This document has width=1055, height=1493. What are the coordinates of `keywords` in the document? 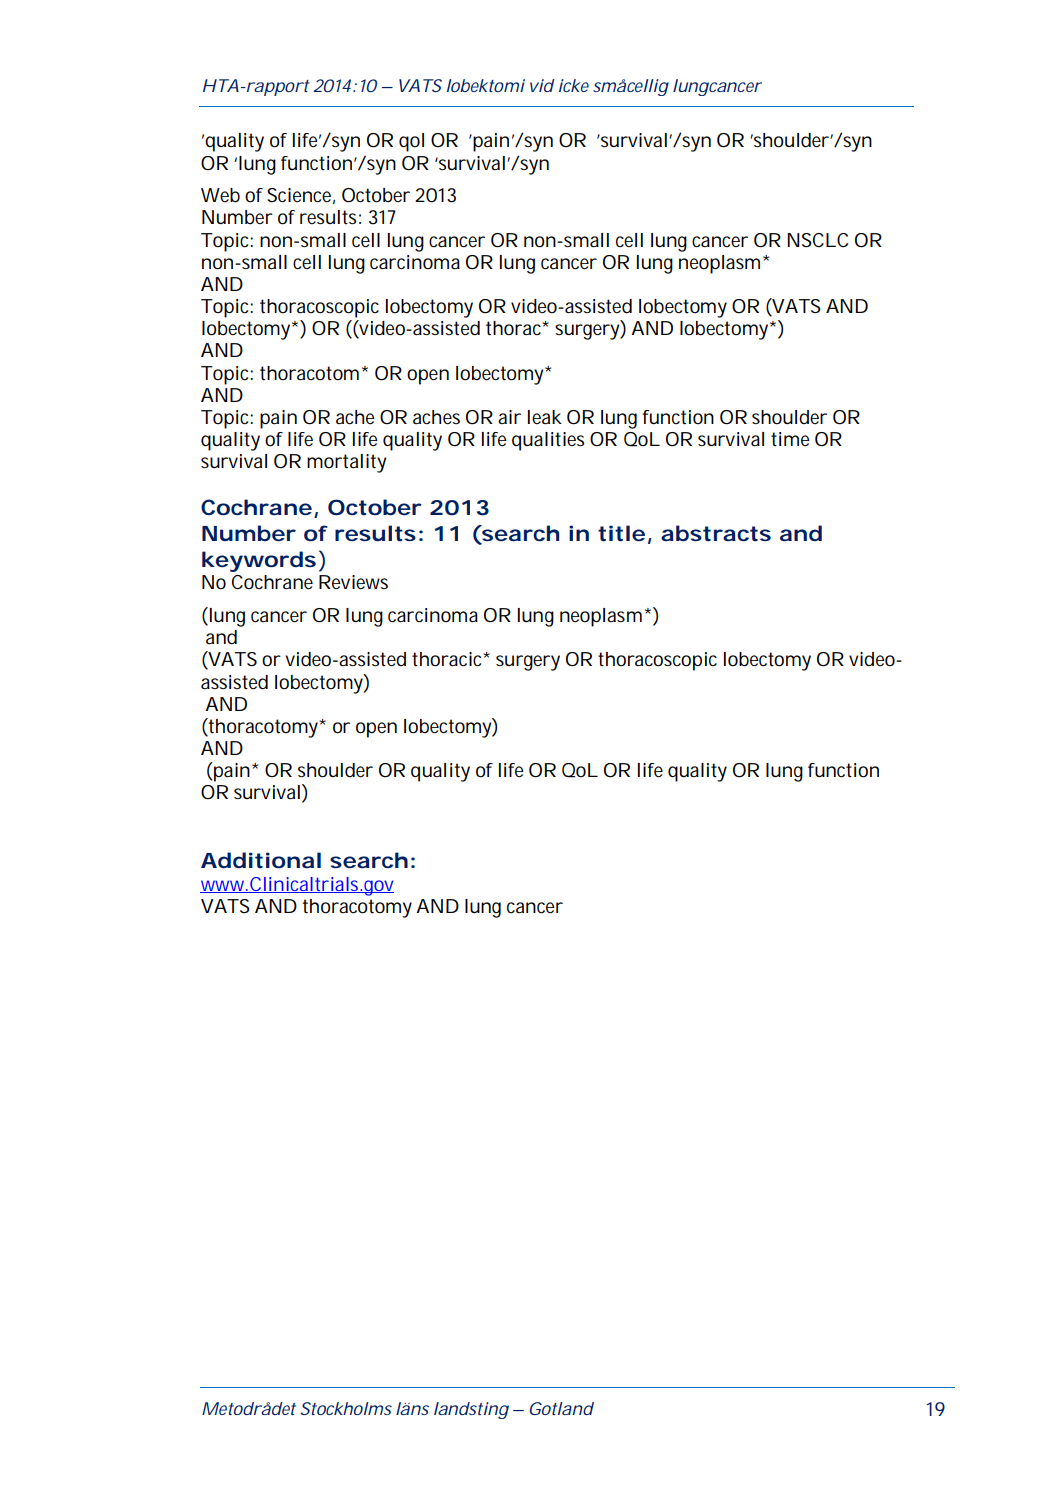 It's located at (259, 561).
